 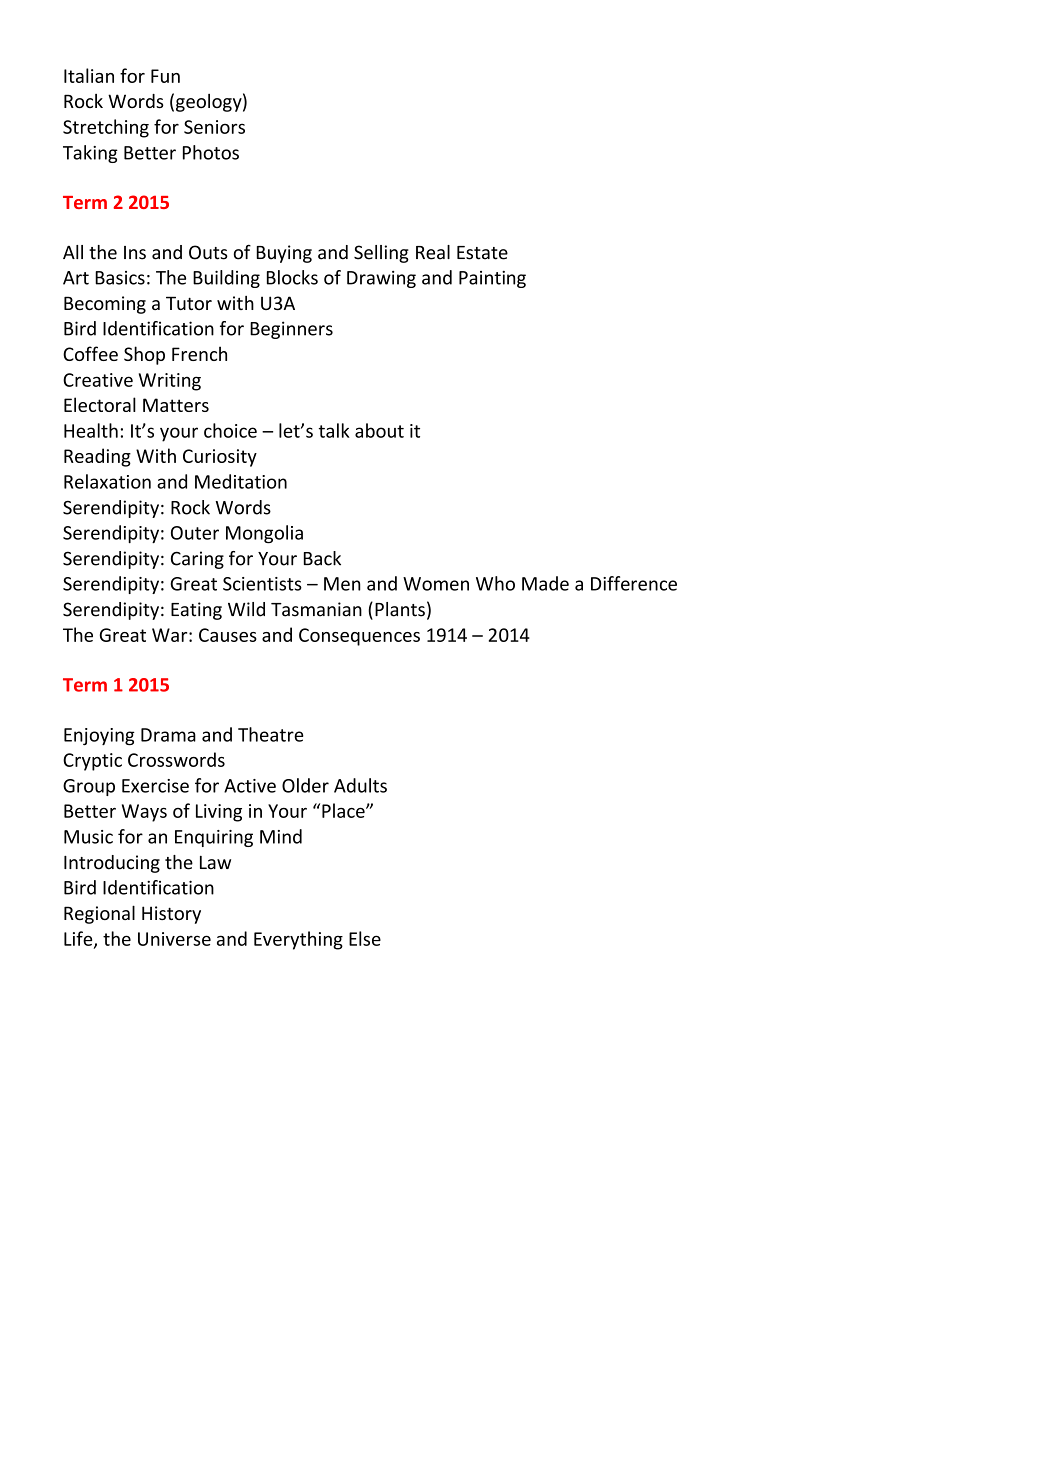 What do you see at coordinates (165, 76) in the screenshot?
I see `Fun` at bounding box center [165, 76].
